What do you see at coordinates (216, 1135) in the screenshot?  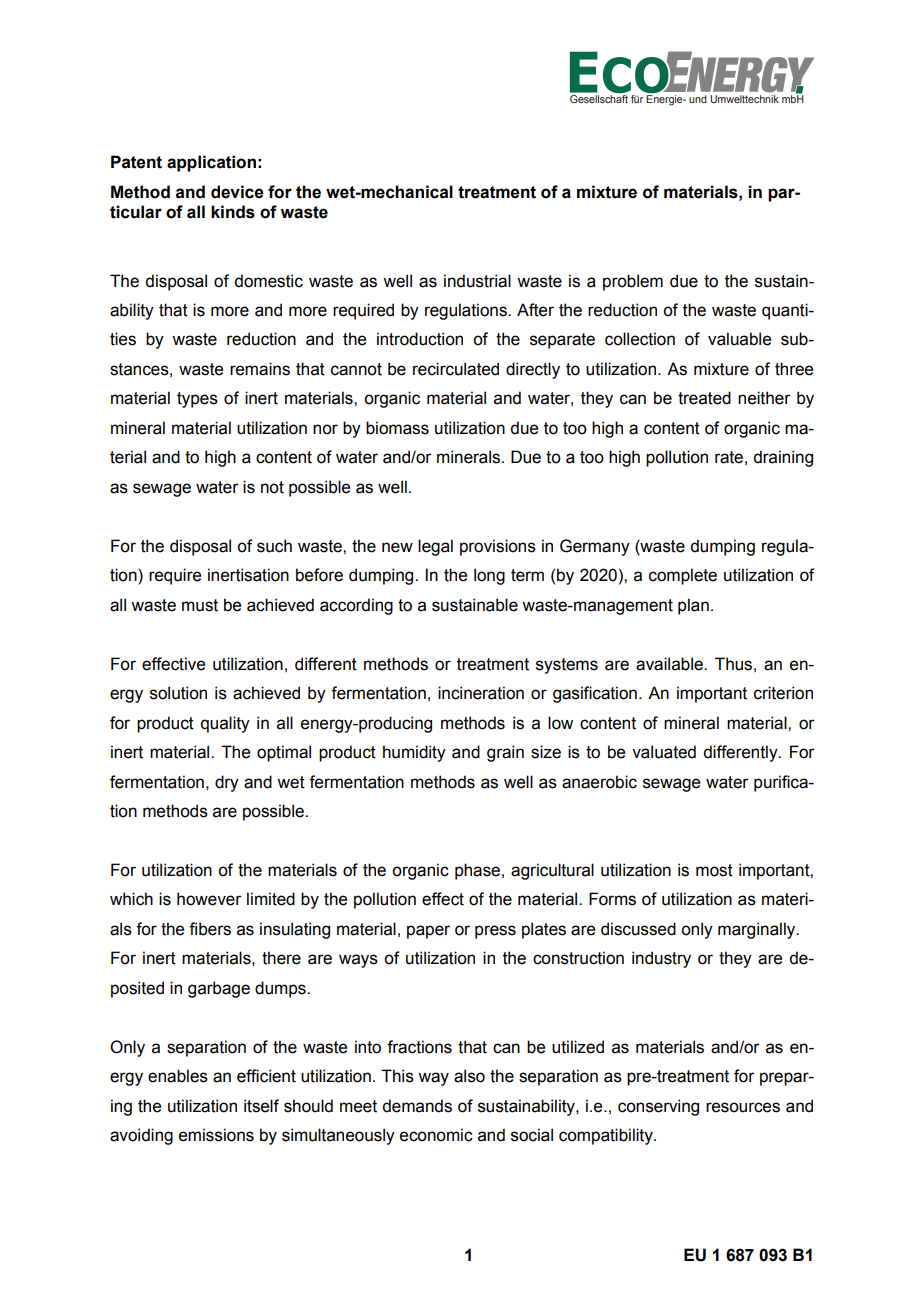 I see `emissions` at bounding box center [216, 1135].
